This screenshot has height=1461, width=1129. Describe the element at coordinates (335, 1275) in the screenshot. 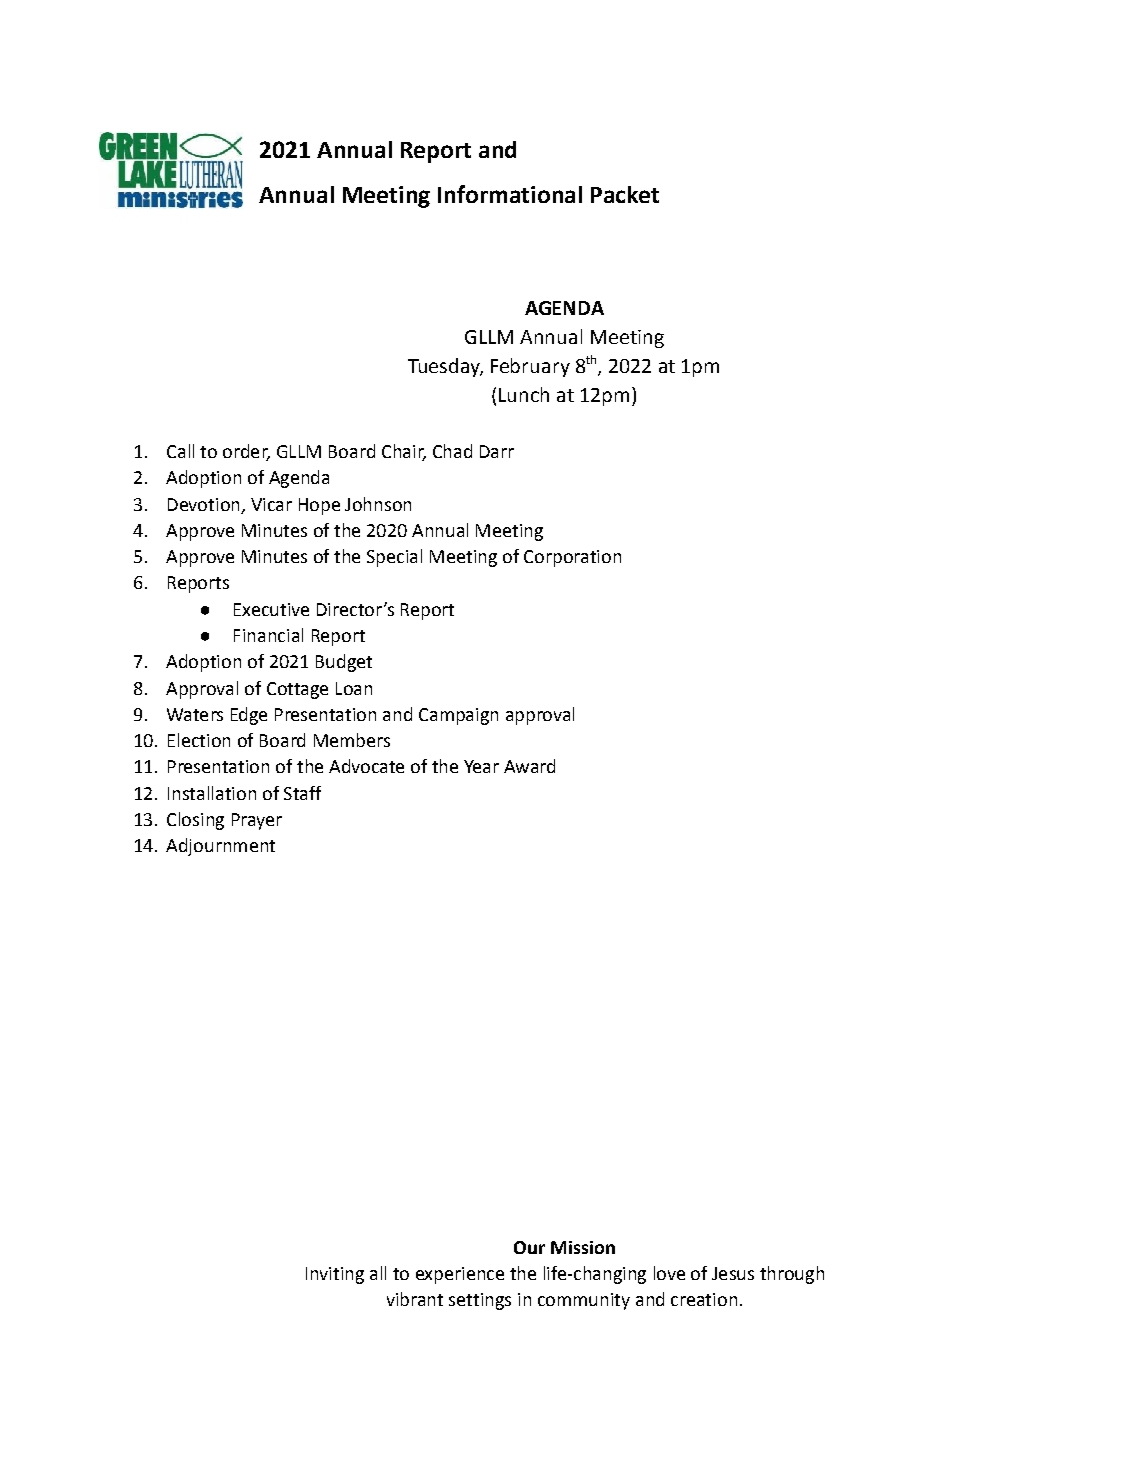

I see `Inviting` at that location.
